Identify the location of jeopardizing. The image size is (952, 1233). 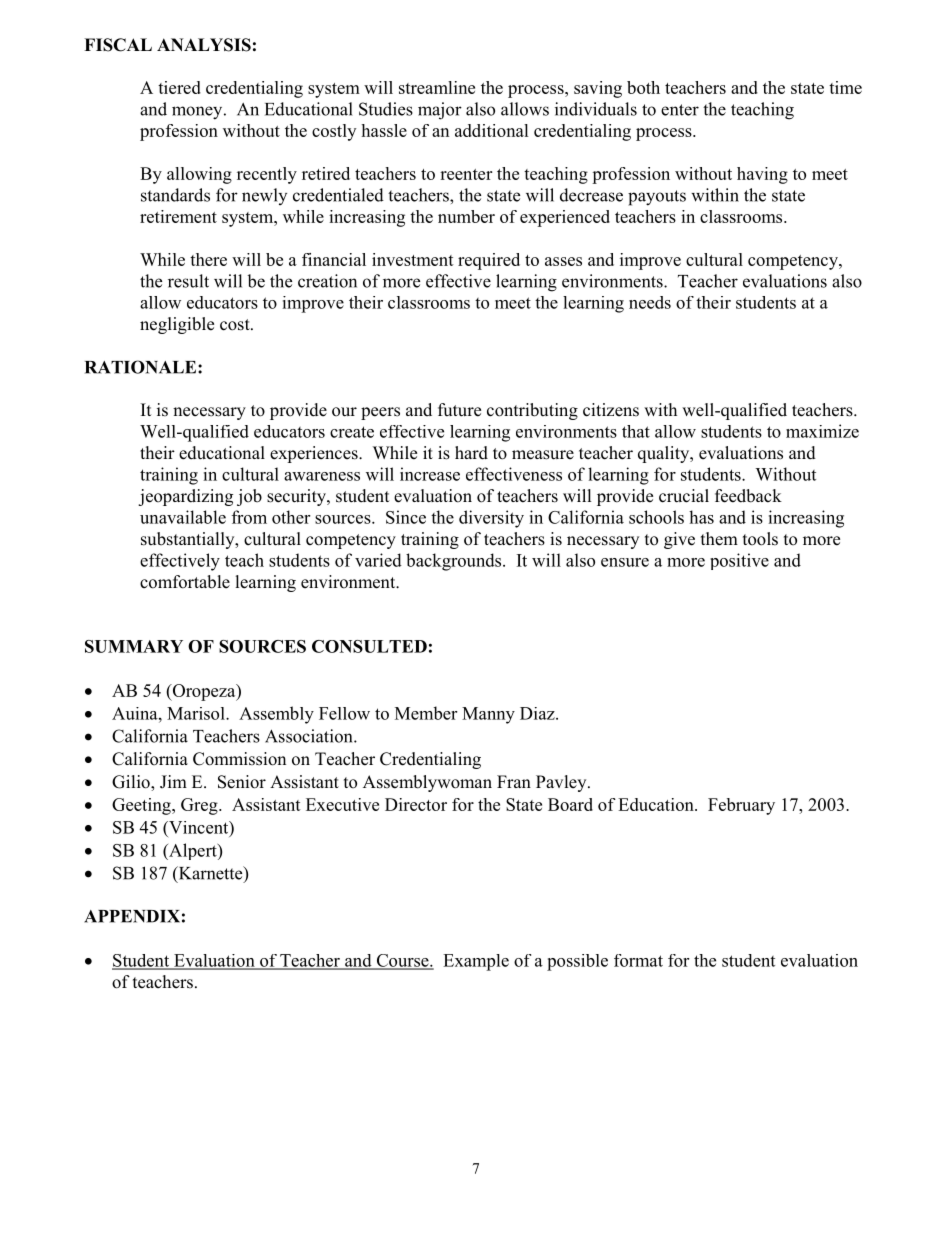
(185, 497).
